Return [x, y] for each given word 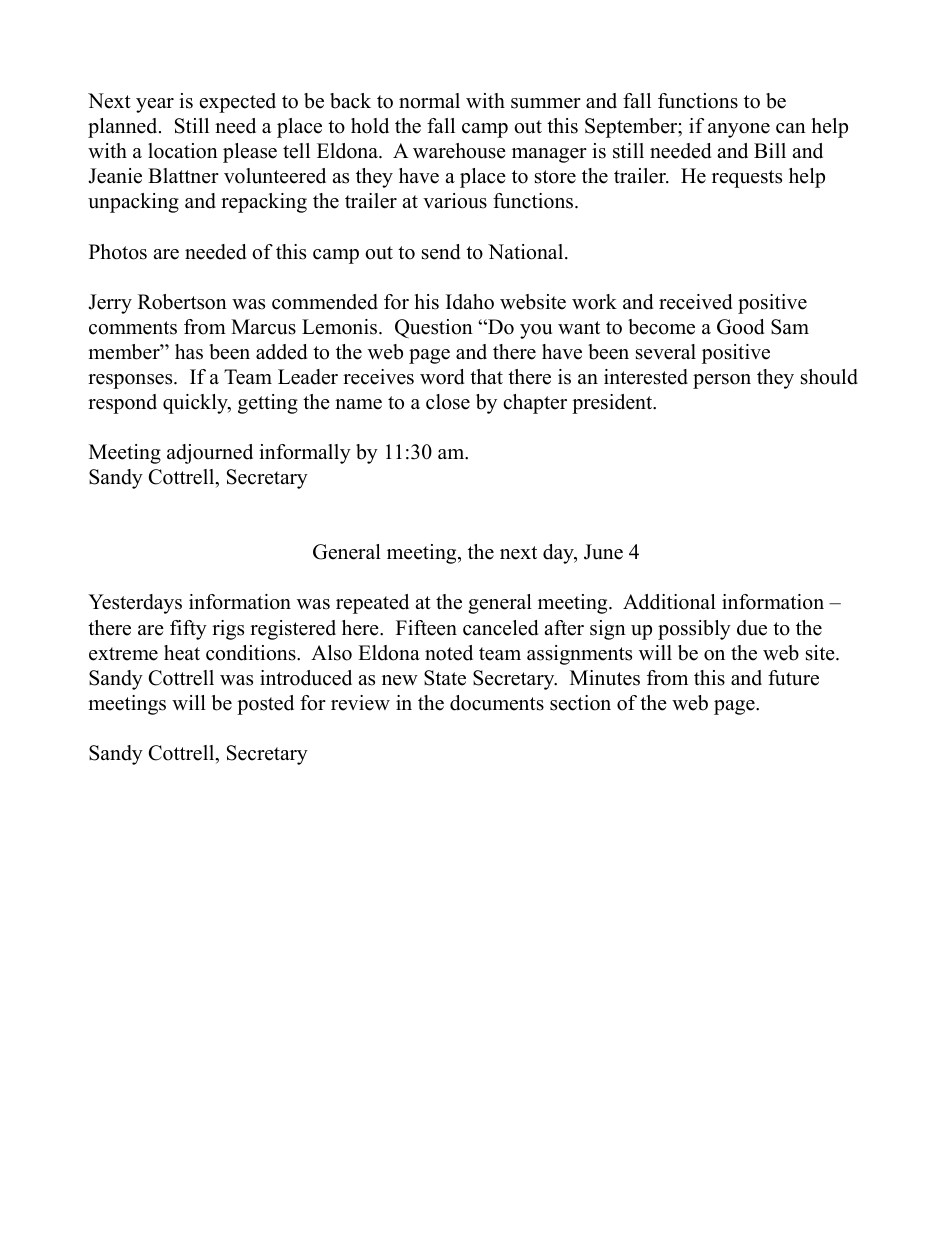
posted [265, 705]
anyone [739, 130]
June [603, 552]
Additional [669, 602]
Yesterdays [135, 604]
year [155, 105]
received [695, 302]
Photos [118, 252]
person [722, 381]
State [445, 678]
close [448, 402]
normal [429, 101]
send [441, 252]
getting [268, 404]
